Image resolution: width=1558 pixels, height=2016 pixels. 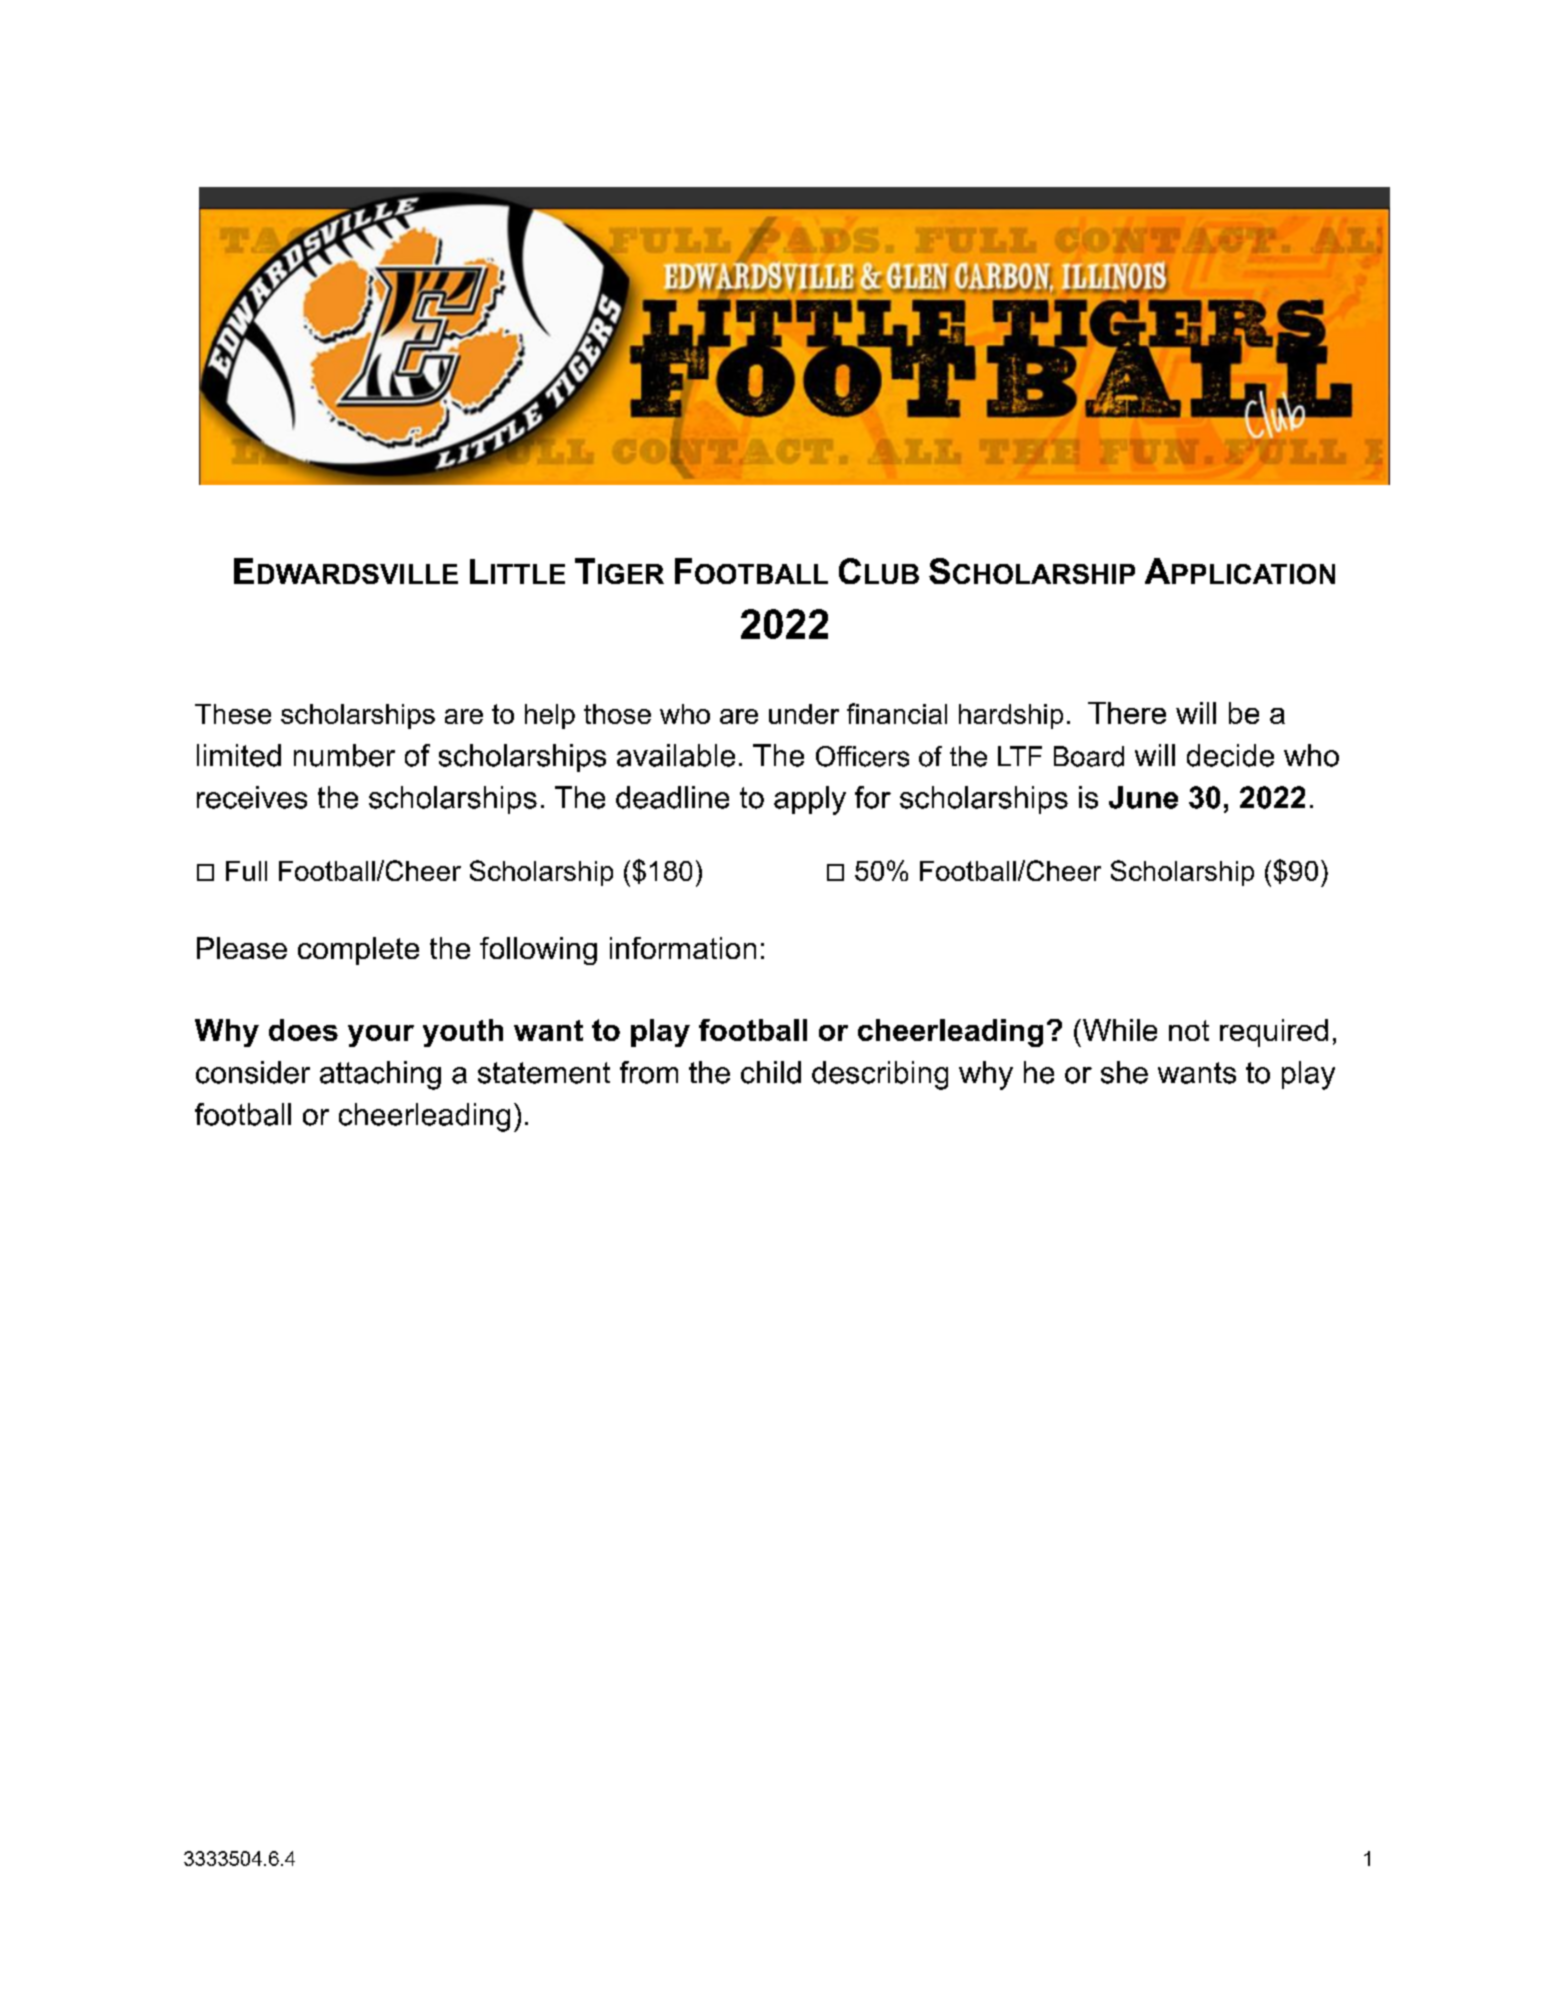 What do you see at coordinates (804, 714) in the page?
I see `under` at bounding box center [804, 714].
